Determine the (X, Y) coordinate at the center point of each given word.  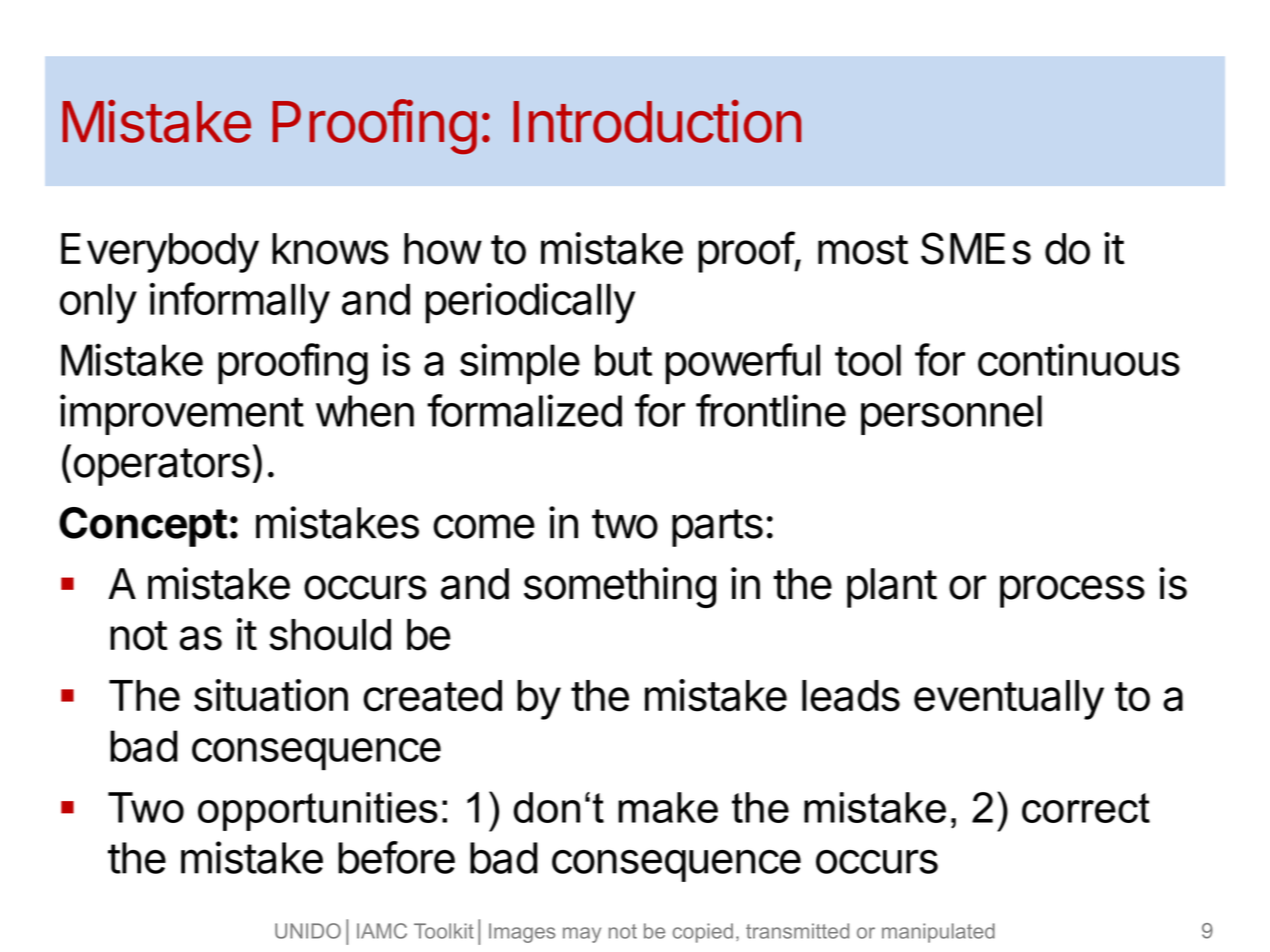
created (432, 696)
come (484, 526)
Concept (143, 527)
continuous (1079, 359)
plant (892, 588)
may (582, 935)
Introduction (658, 121)
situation (271, 695)
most (863, 250)
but (623, 360)
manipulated (938, 933)
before (396, 857)
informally (240, 303)
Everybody (160, 253)
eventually (1009, 700)
